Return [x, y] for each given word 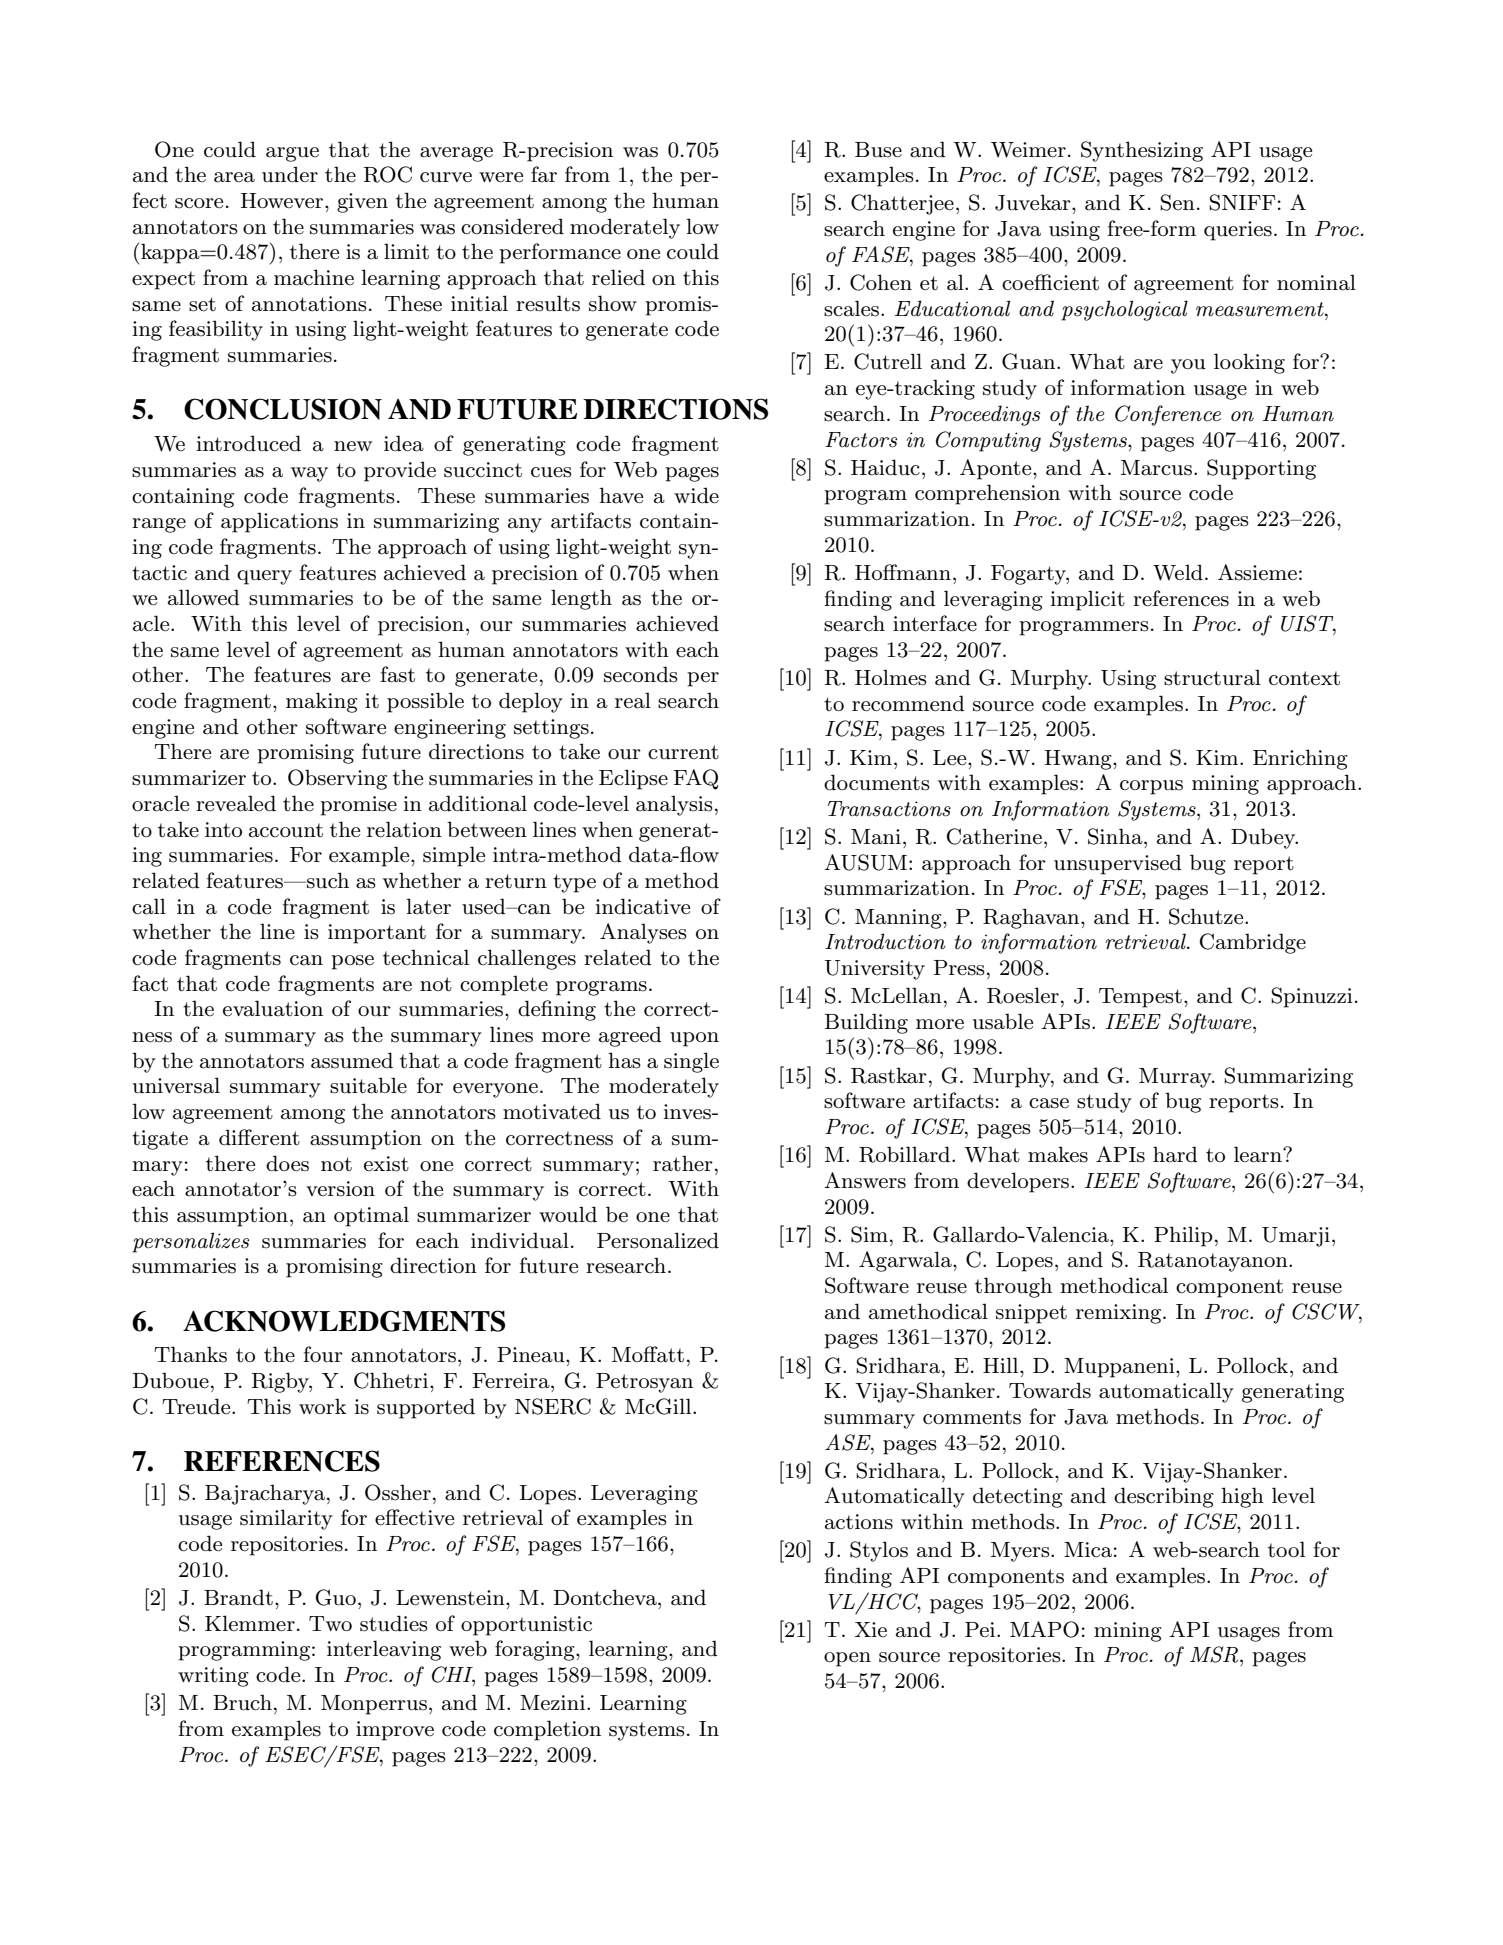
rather [683, 1163]
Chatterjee [902, 204]
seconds [641, 674]
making [322, 702]
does [287, 1163]
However [283, 201]
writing [213, 1677]
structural [1212, 677]
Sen [1177, 202]
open [847, 1659]
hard [1175, 1154]
